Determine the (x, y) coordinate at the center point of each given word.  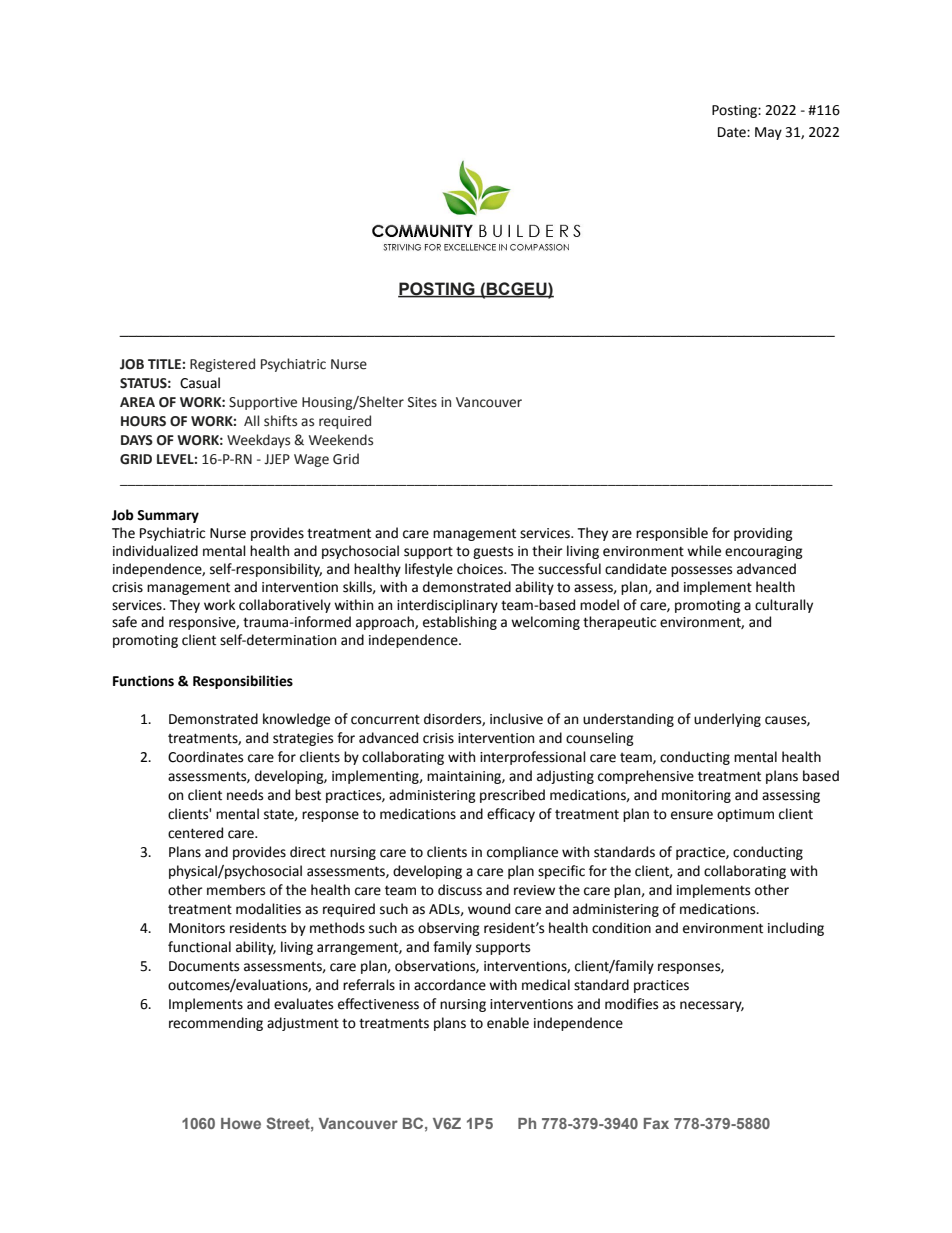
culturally (784, 606)
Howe (241, 1123)
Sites (422, 402)
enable (508, 1023)
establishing (460, 623)
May (768, 133)
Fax (656, 1123)
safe (124, 622)
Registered (222, 365)
